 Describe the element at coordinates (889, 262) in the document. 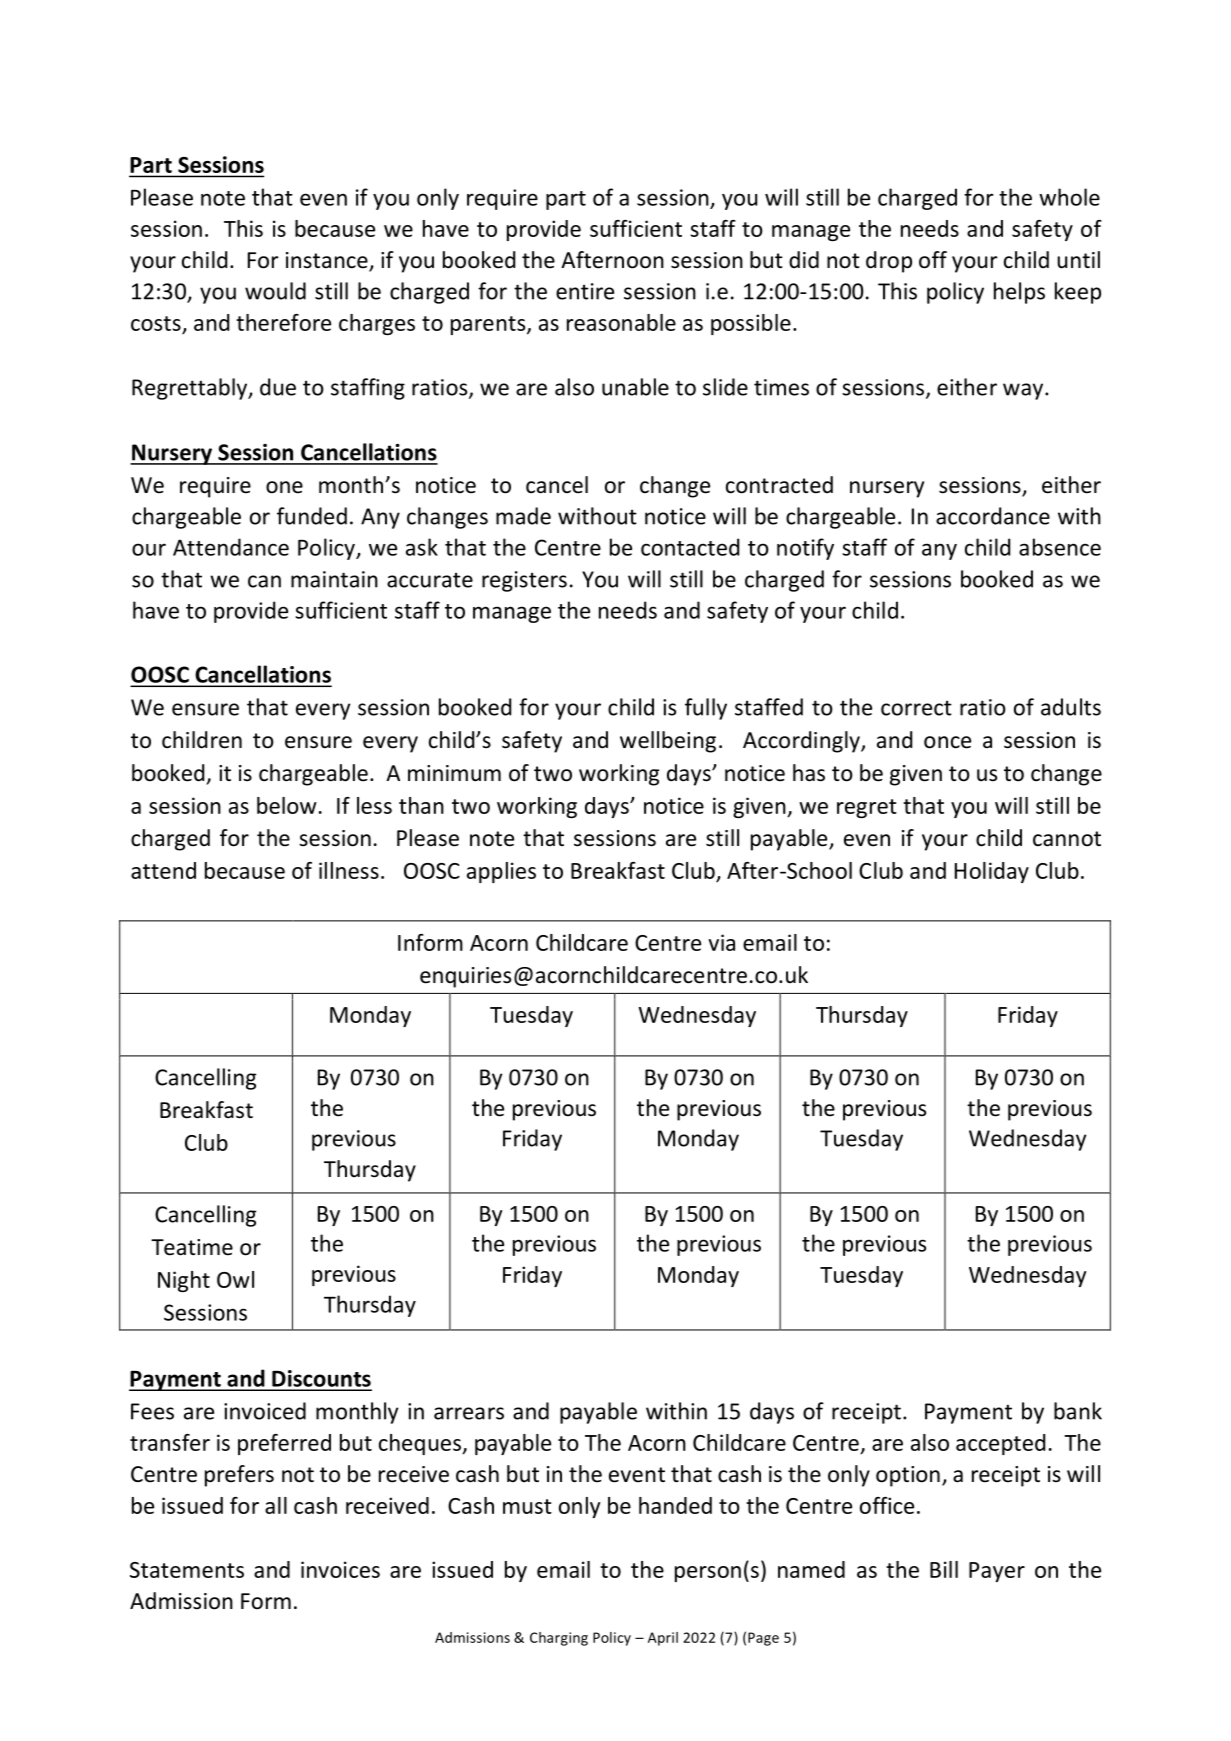

I see `drop` at that location.
